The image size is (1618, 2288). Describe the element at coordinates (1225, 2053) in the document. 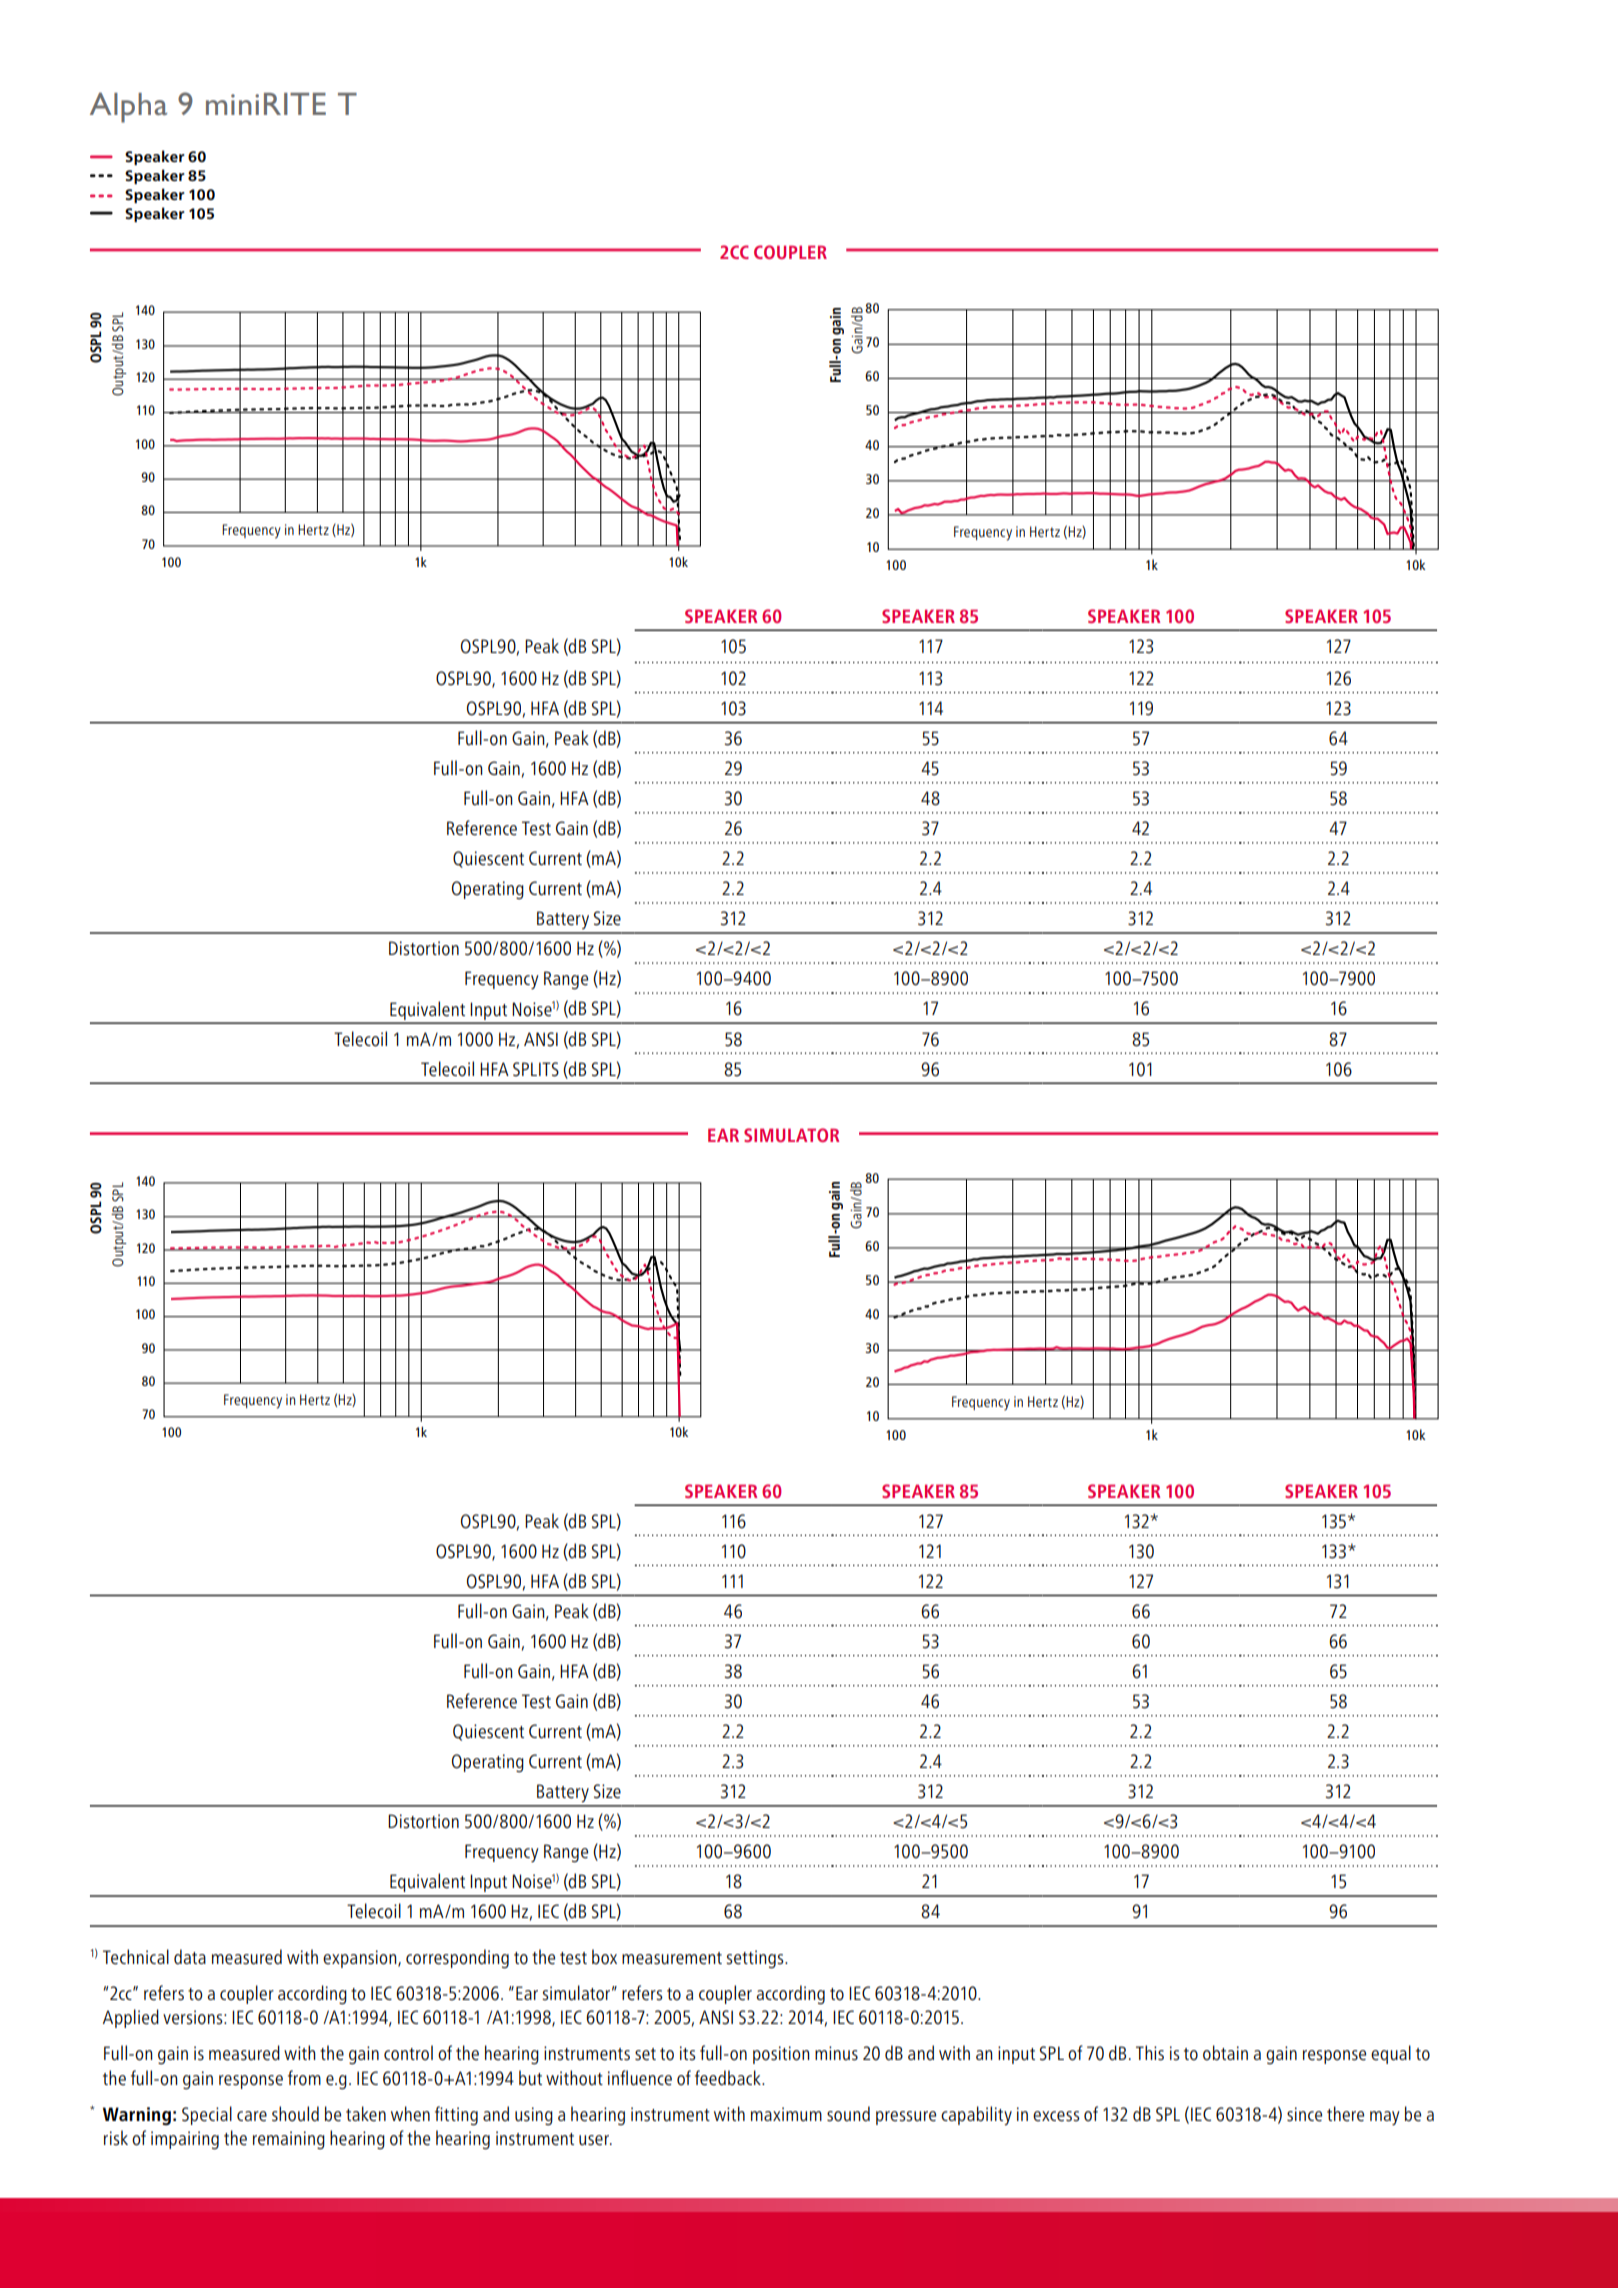

I see `obtain` at that location.
